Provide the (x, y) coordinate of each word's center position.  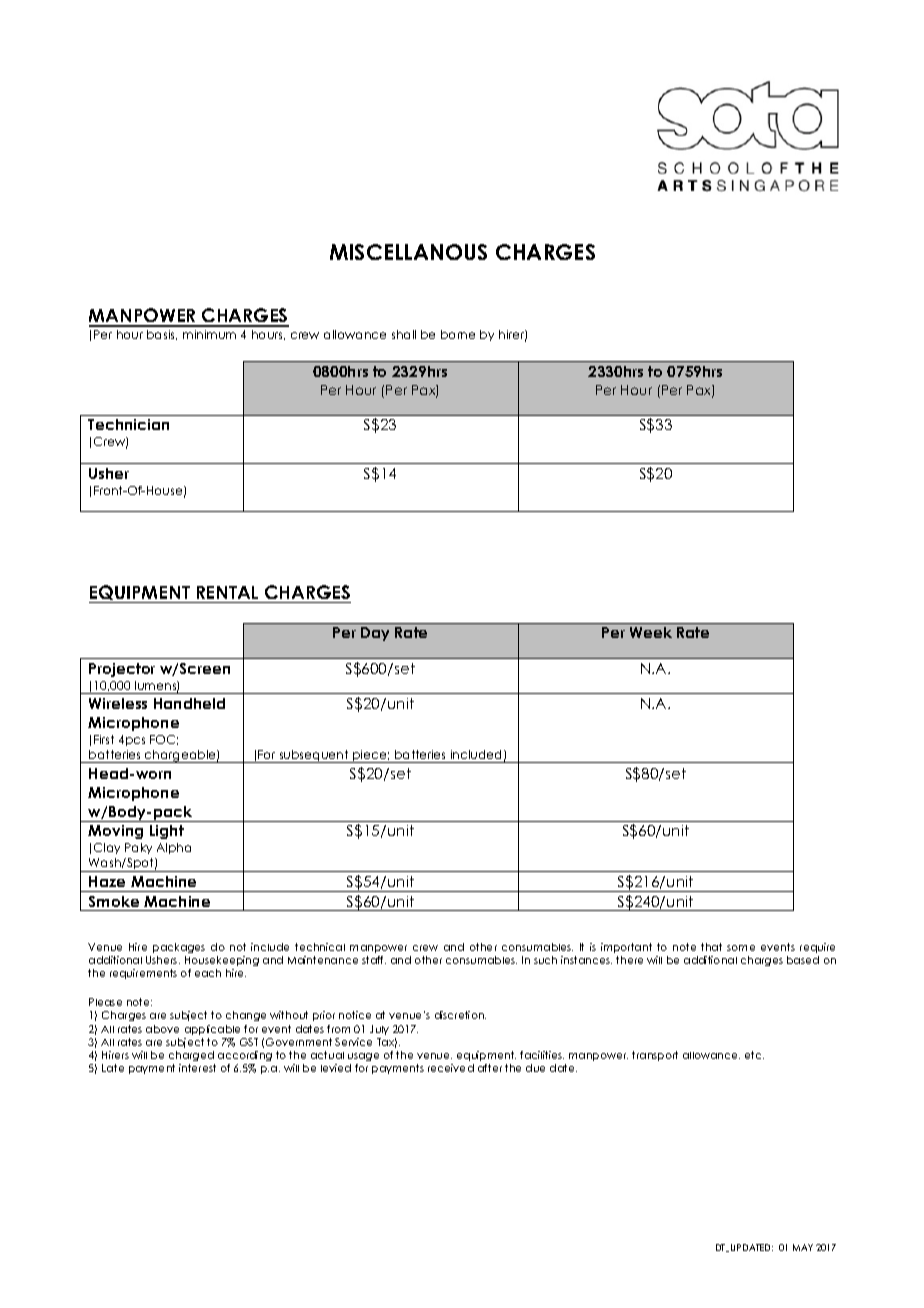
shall (404, 334)
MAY (803, 1247)
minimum (209, 334)
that (711, 947)
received (451, 1068)
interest (197, 1068)
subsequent (314, 756)
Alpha (174, 848)
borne (458, 334)
